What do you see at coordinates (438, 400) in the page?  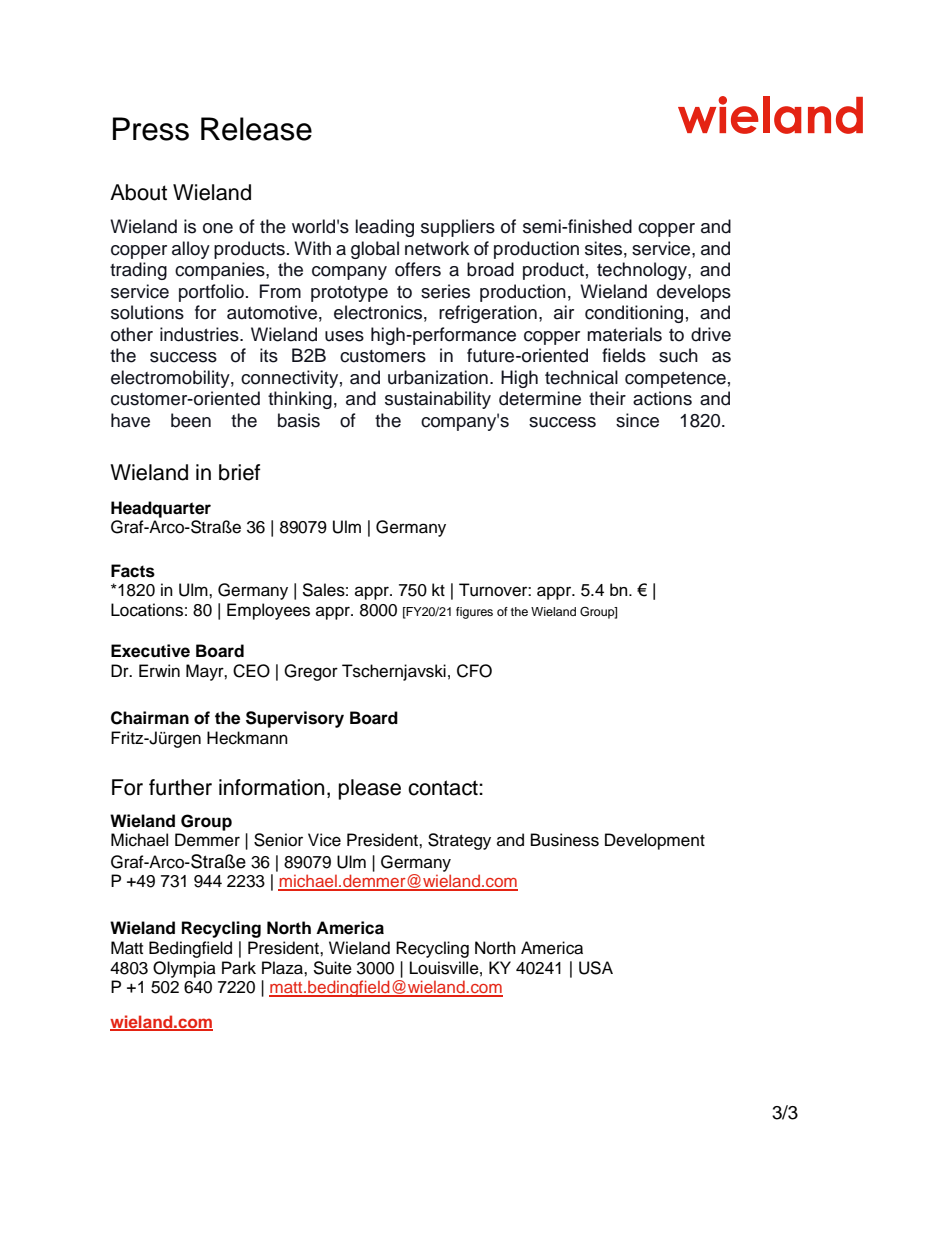 I see `sustainability` at bounding box center [438, 400].
